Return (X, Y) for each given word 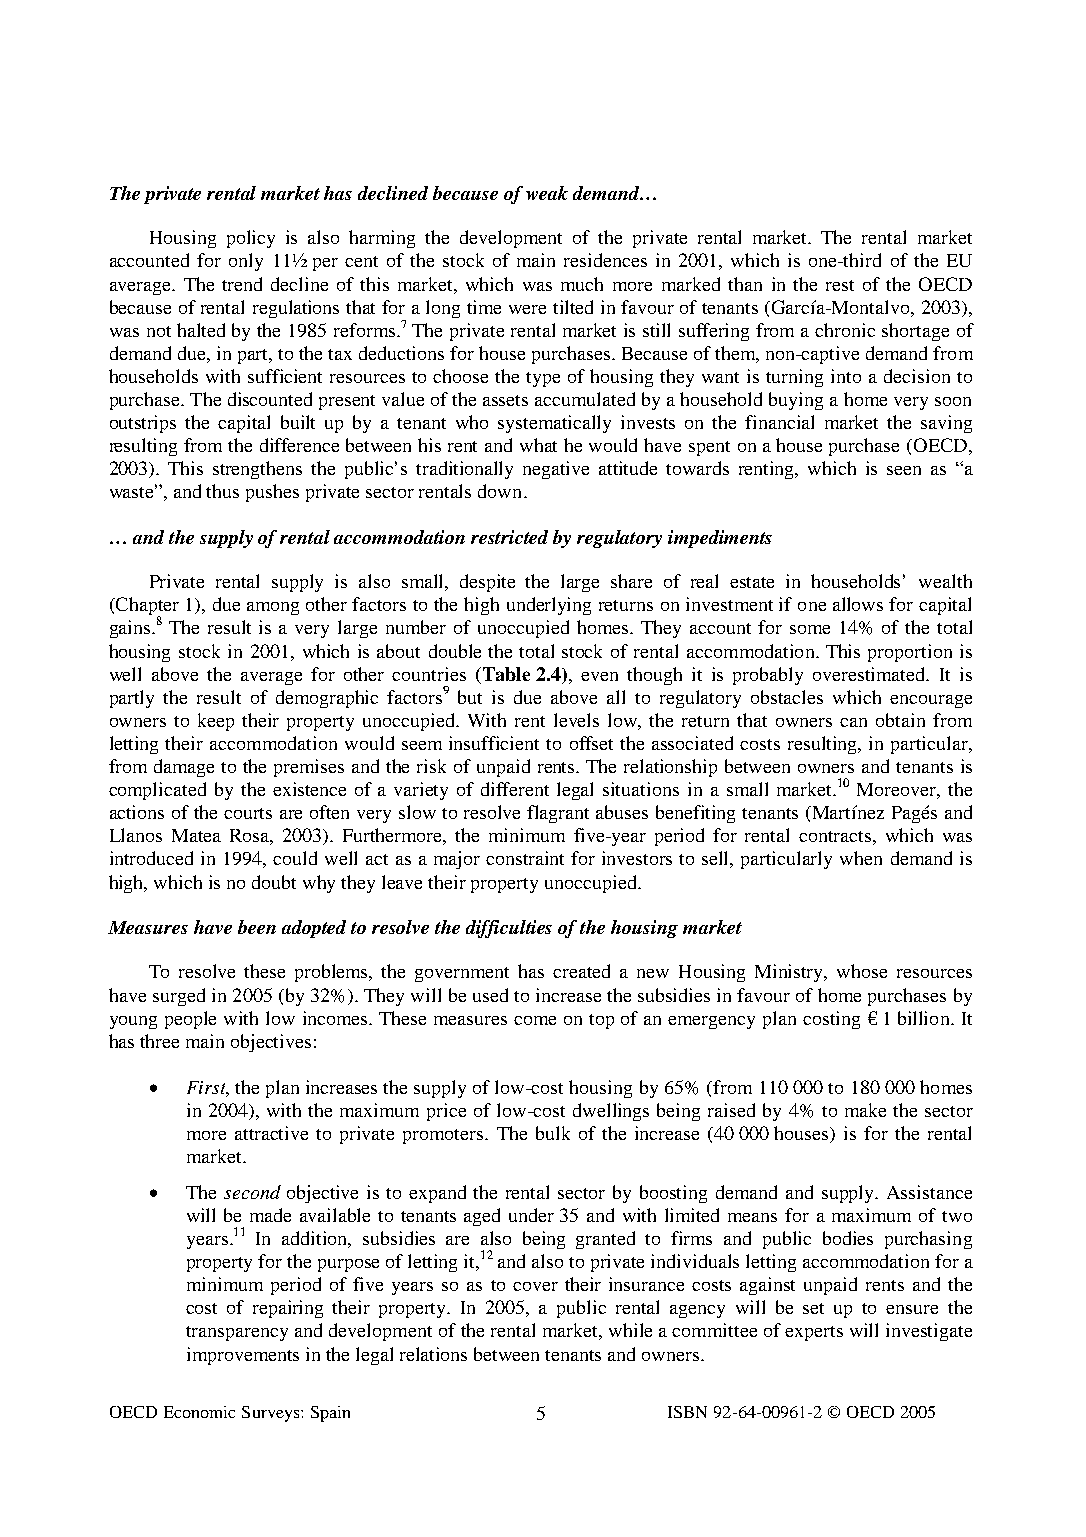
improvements (243, 1356)
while (630, 1330)
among (273, 608)
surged (179, 997)
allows (858, 604)
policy (251, 239)
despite (487, 583)
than (745, 284)
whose (862, 971)
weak (547, 193)
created (581, 971)
